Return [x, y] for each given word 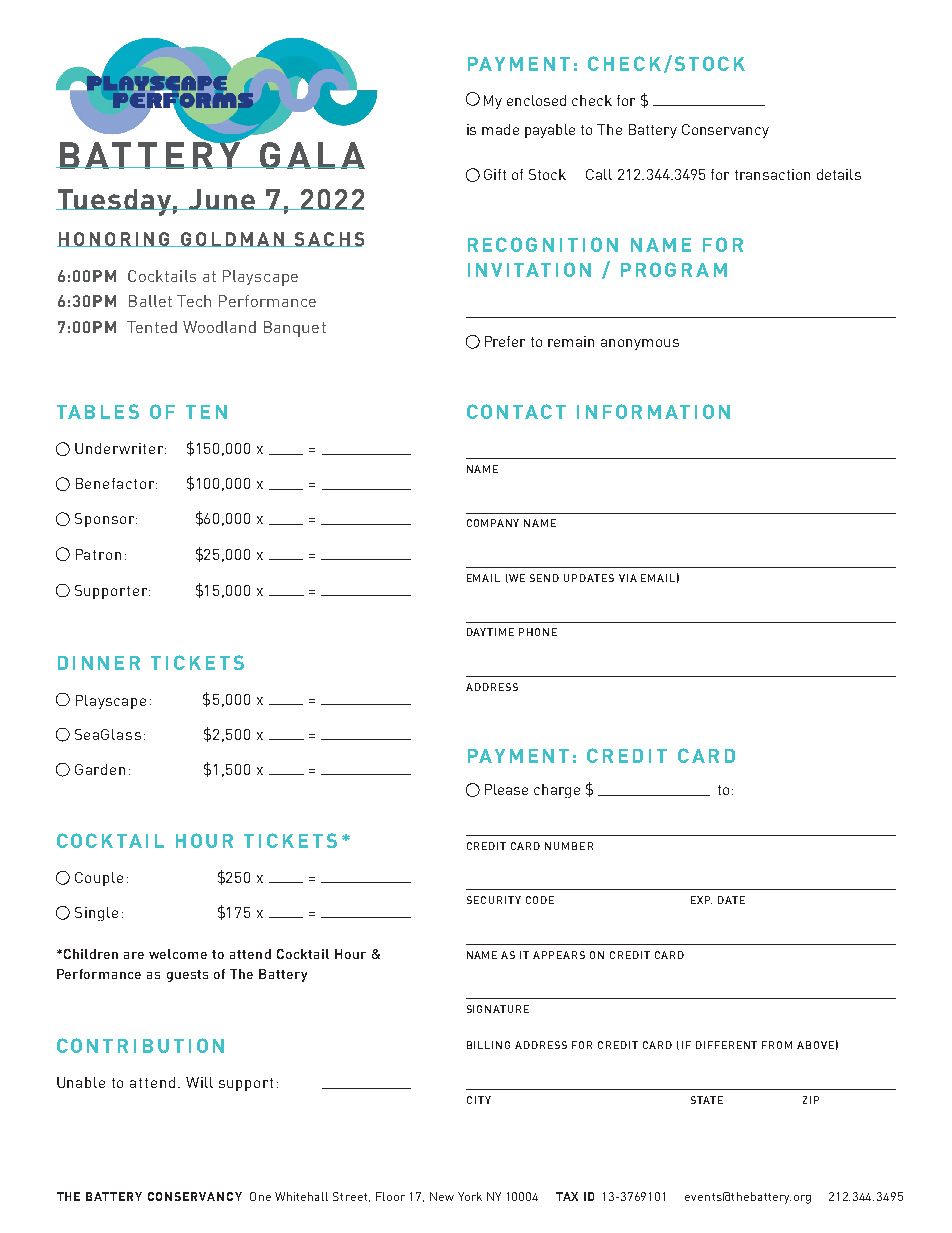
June [221, 199]
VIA [628, 578]
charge [557, 791]
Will [199, 1082]
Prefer [505, 341]
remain [571, 341]
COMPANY [493, 523]
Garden [100, 769]
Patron [98, 554]
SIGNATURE [498, 1009]
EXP [701, 900]
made [500, 129]
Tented [152, 327]
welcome [178, 954]
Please [506, 789]
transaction [772, 174]
